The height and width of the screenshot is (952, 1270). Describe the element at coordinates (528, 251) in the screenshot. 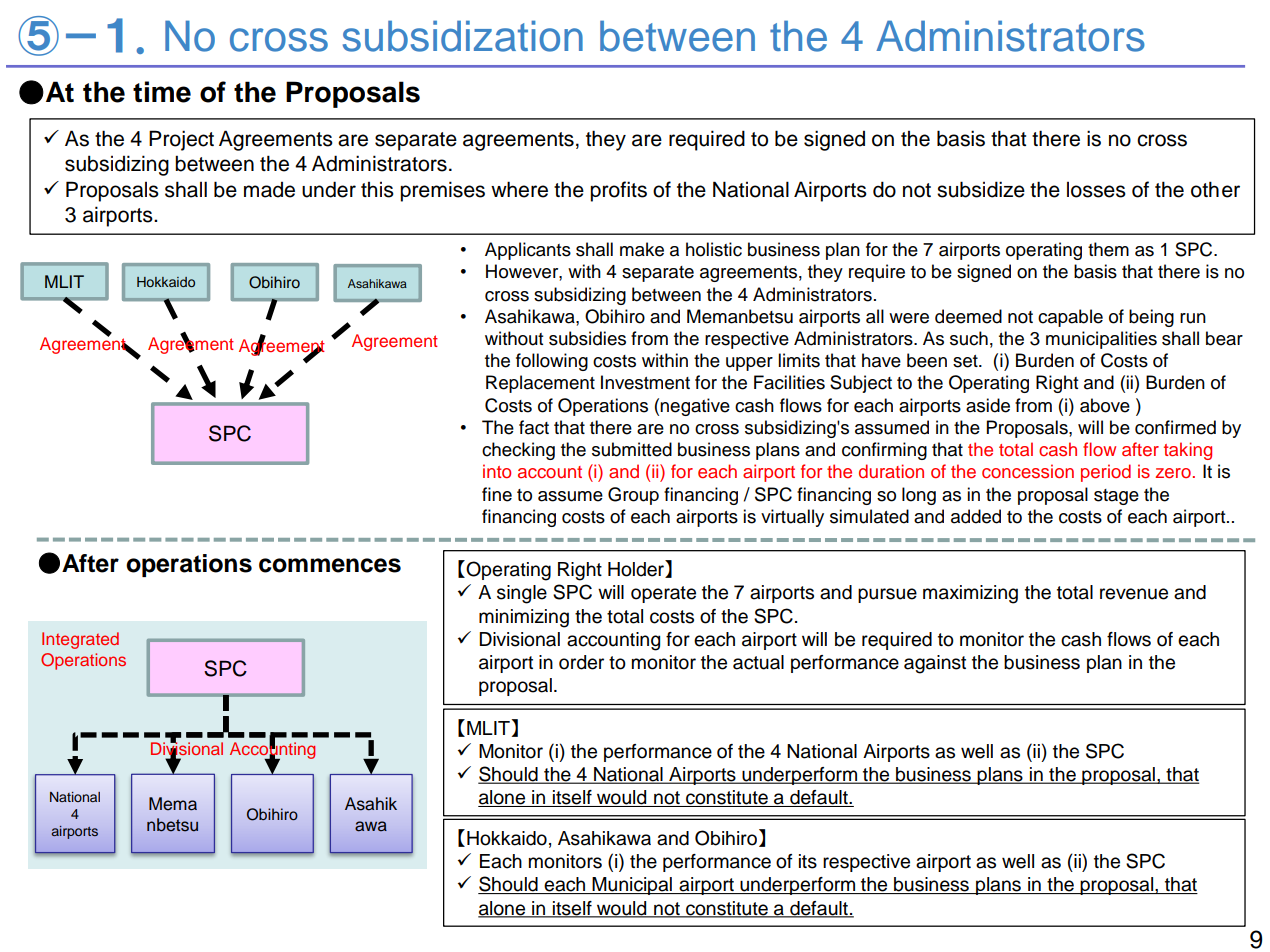

I see `Applicants` at that location.
